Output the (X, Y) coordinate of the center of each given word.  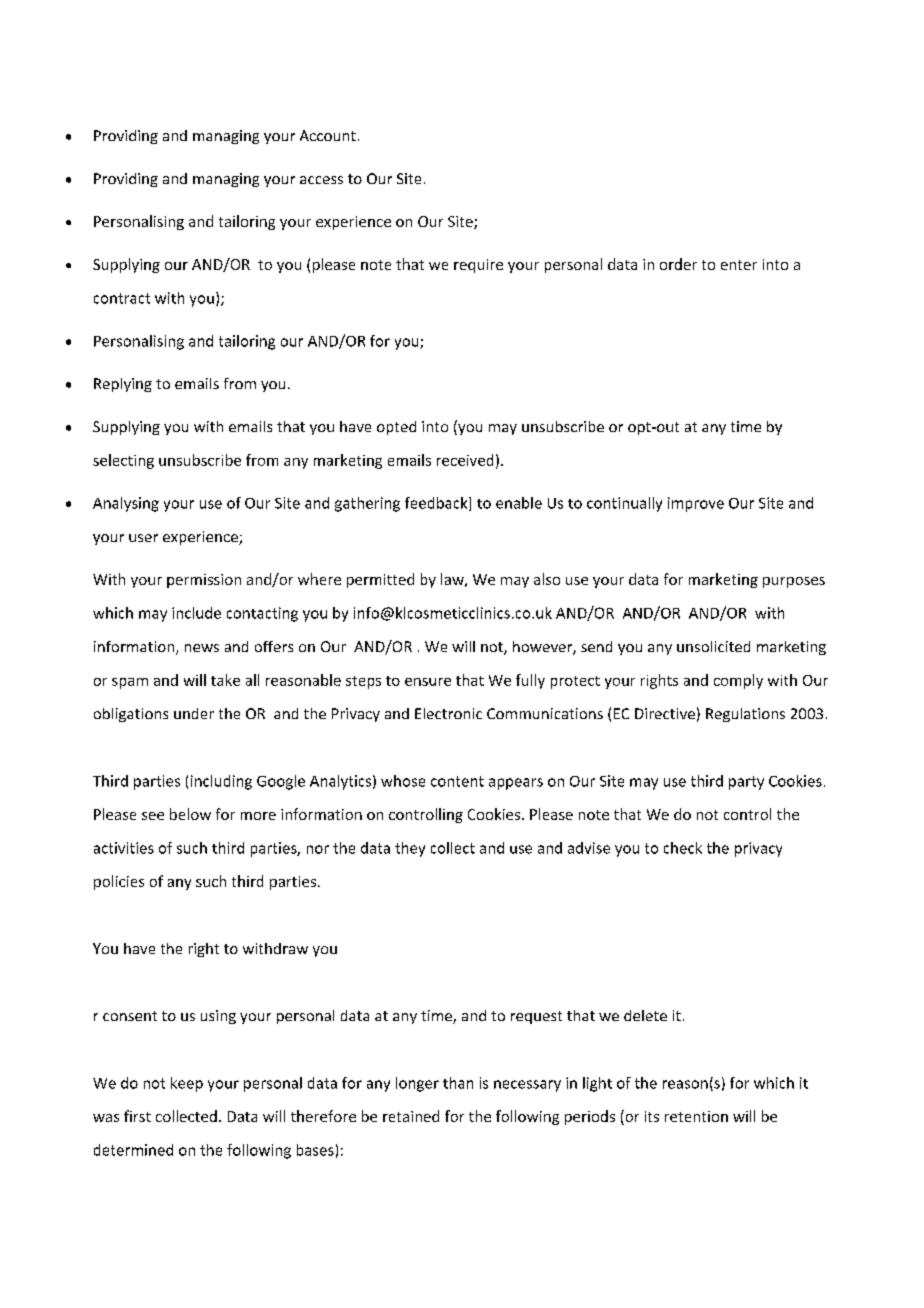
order (678, 264)
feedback (437, 504)
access (321, 180)
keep (187, 1084)
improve (696, 504)
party (746, 783)
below (190, 814)
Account (328, 135)
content (457, 781)
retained (411, 1116)
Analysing (126, 504)
